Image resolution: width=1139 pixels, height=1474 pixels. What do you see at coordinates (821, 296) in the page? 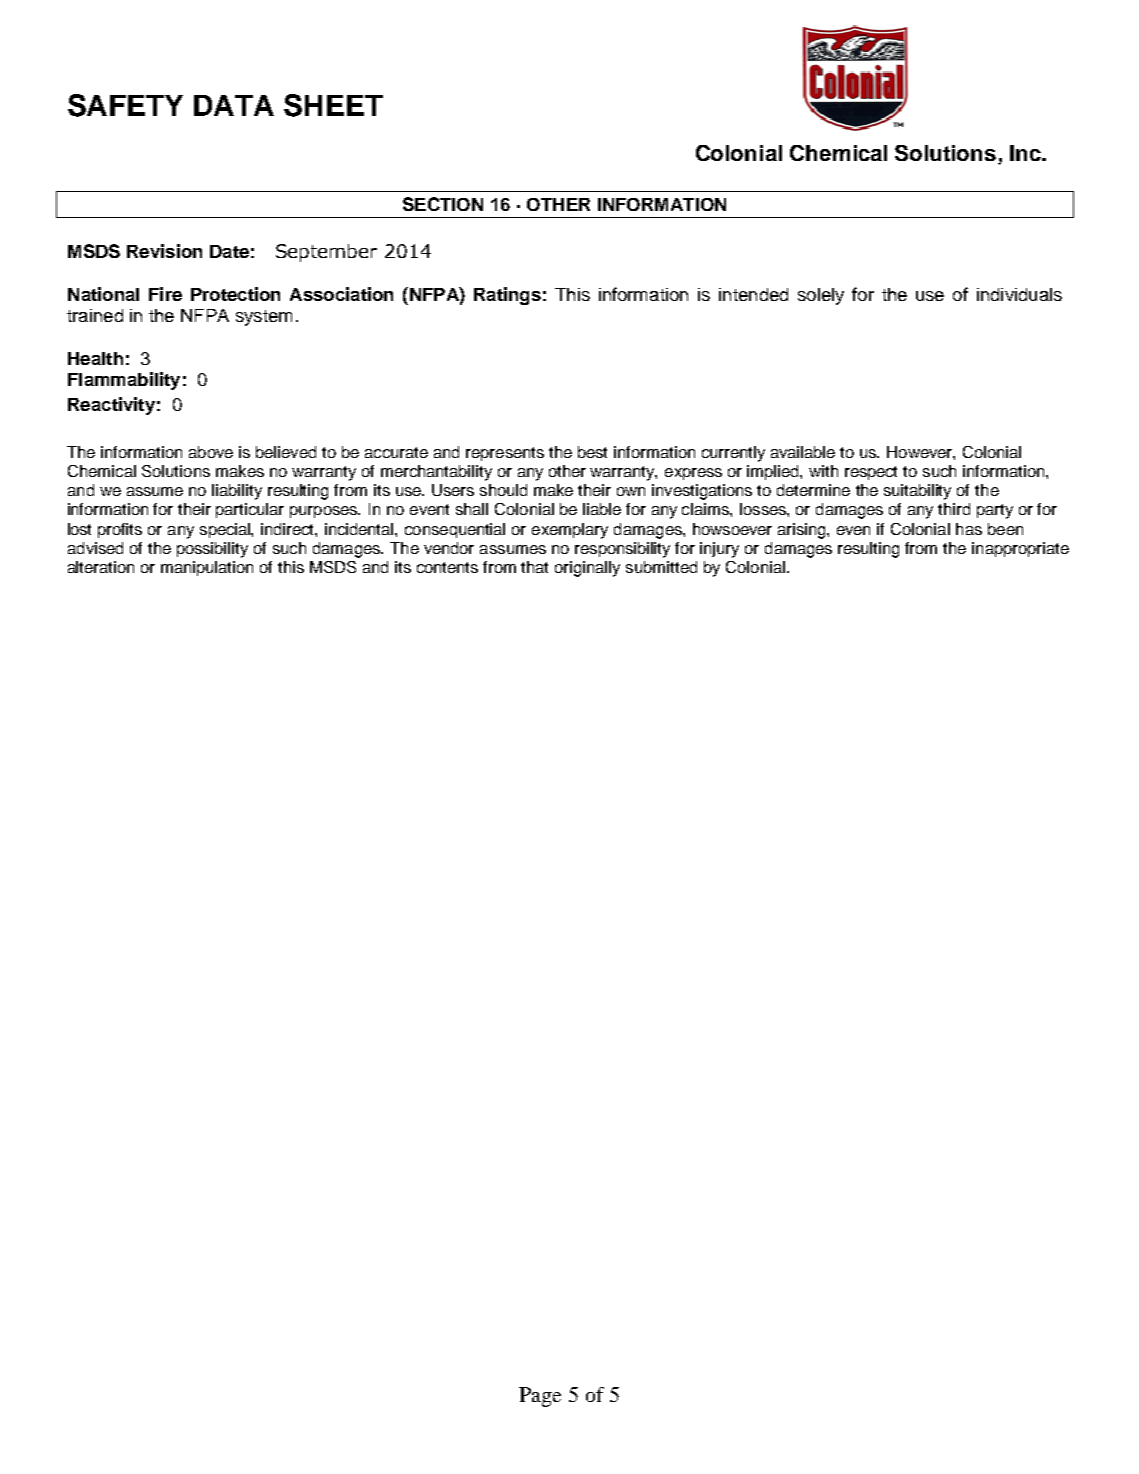
I see `solely` at bounding box center [821, 296].
